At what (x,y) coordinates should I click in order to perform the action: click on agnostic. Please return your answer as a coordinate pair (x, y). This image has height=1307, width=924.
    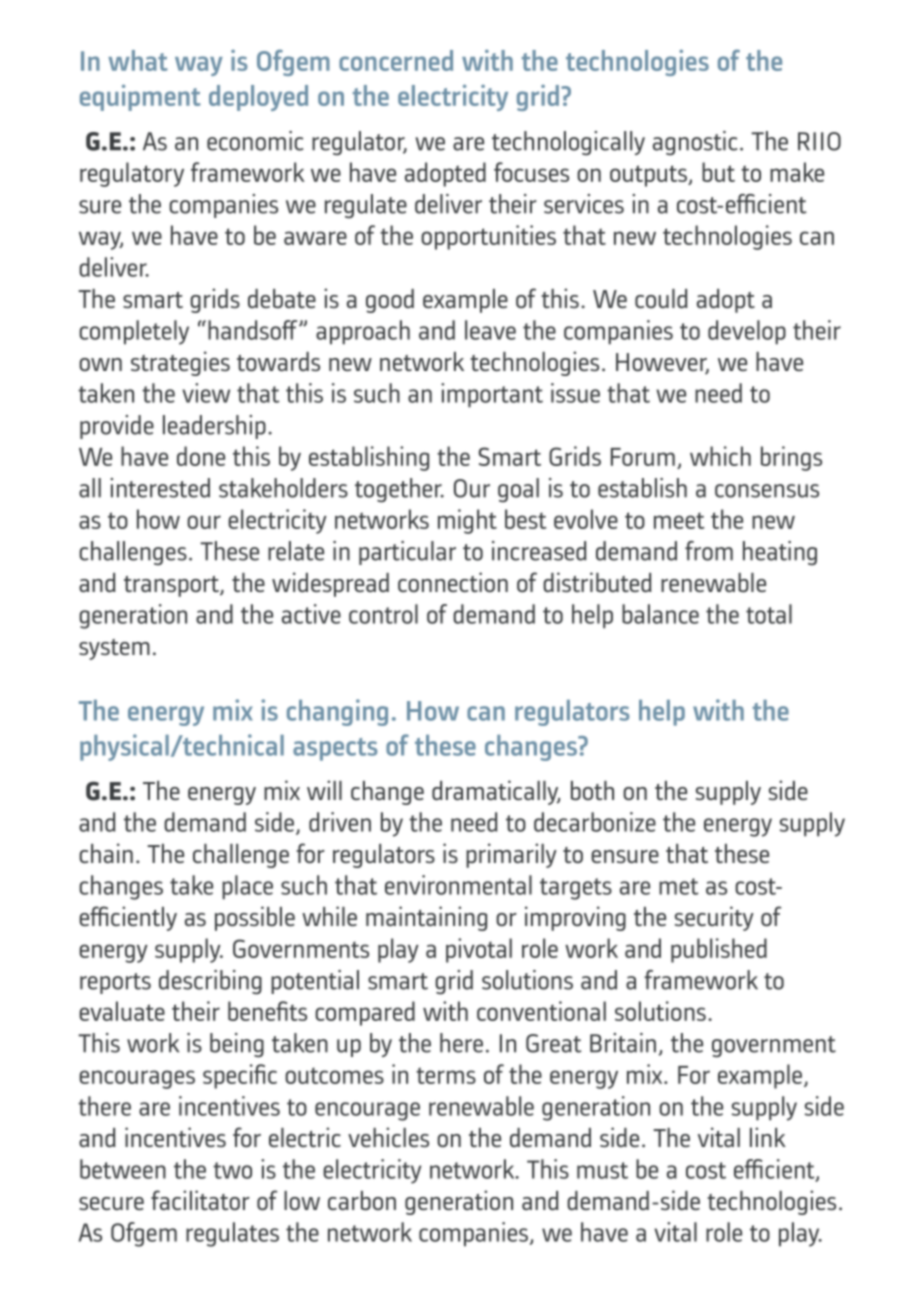
    Looking at the image, I should click on (695, 143).
